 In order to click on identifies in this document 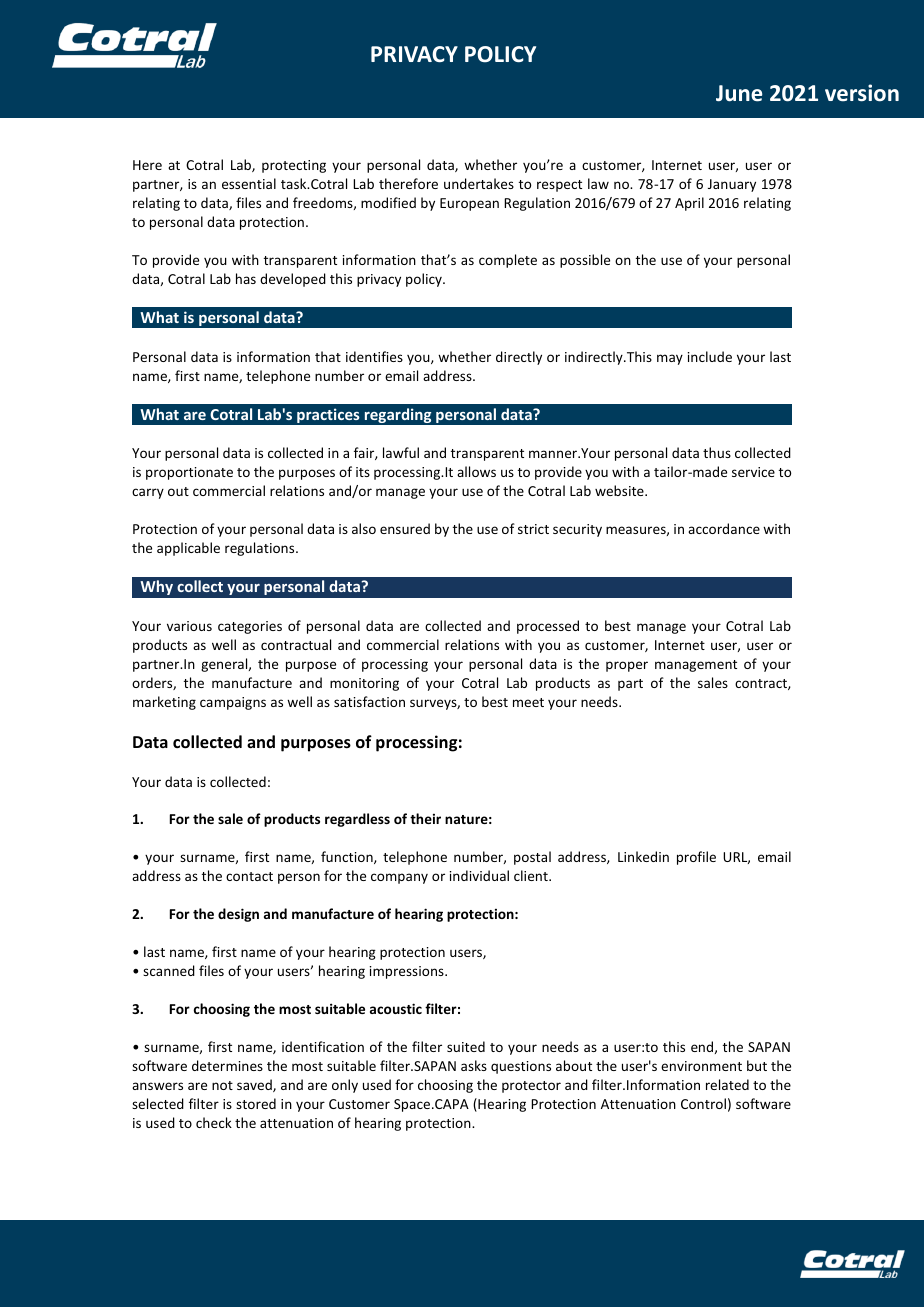, I will do `click(374, 356)`.
